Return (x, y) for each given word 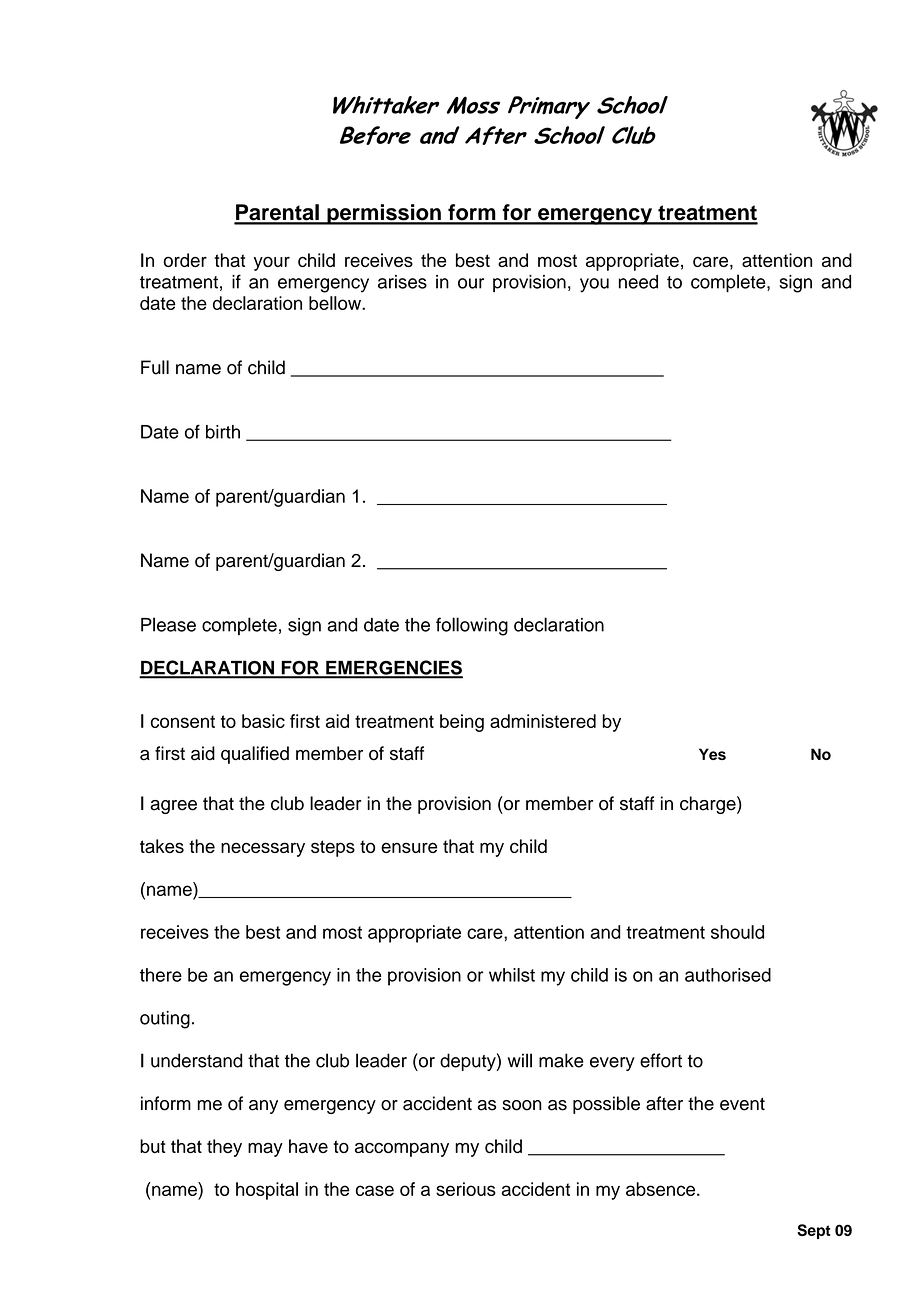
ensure (409, 847)
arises (402, 282)
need (638, 282)
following (472, 626)
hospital (267, 1191)
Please (168, 624)
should (737, 932)
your (272, 264)
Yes (712, 754)
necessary (263, 849)
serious (466, 1189)
